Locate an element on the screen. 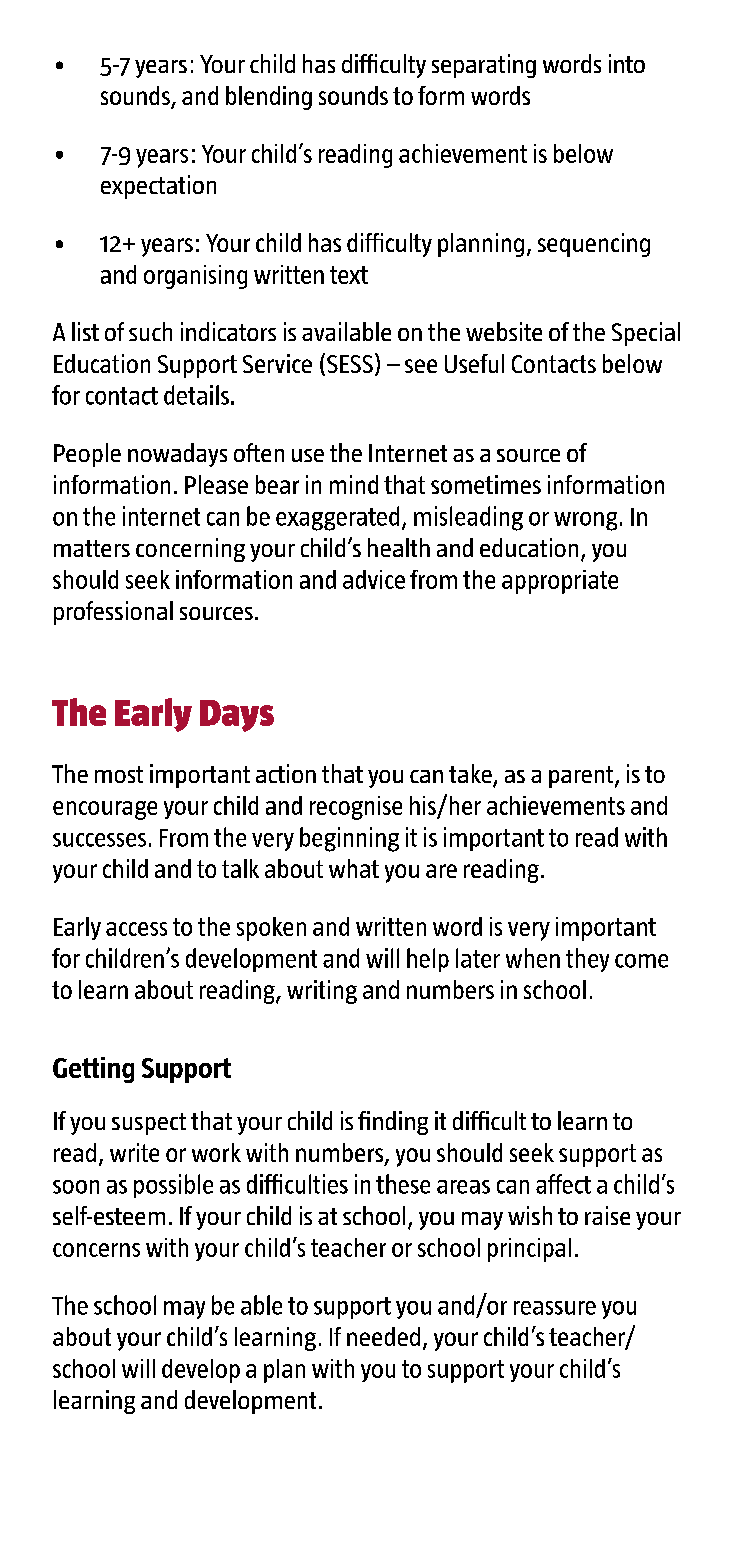 This screenshot has width=739, height=1568. they is located at coordinates (587, 960).
